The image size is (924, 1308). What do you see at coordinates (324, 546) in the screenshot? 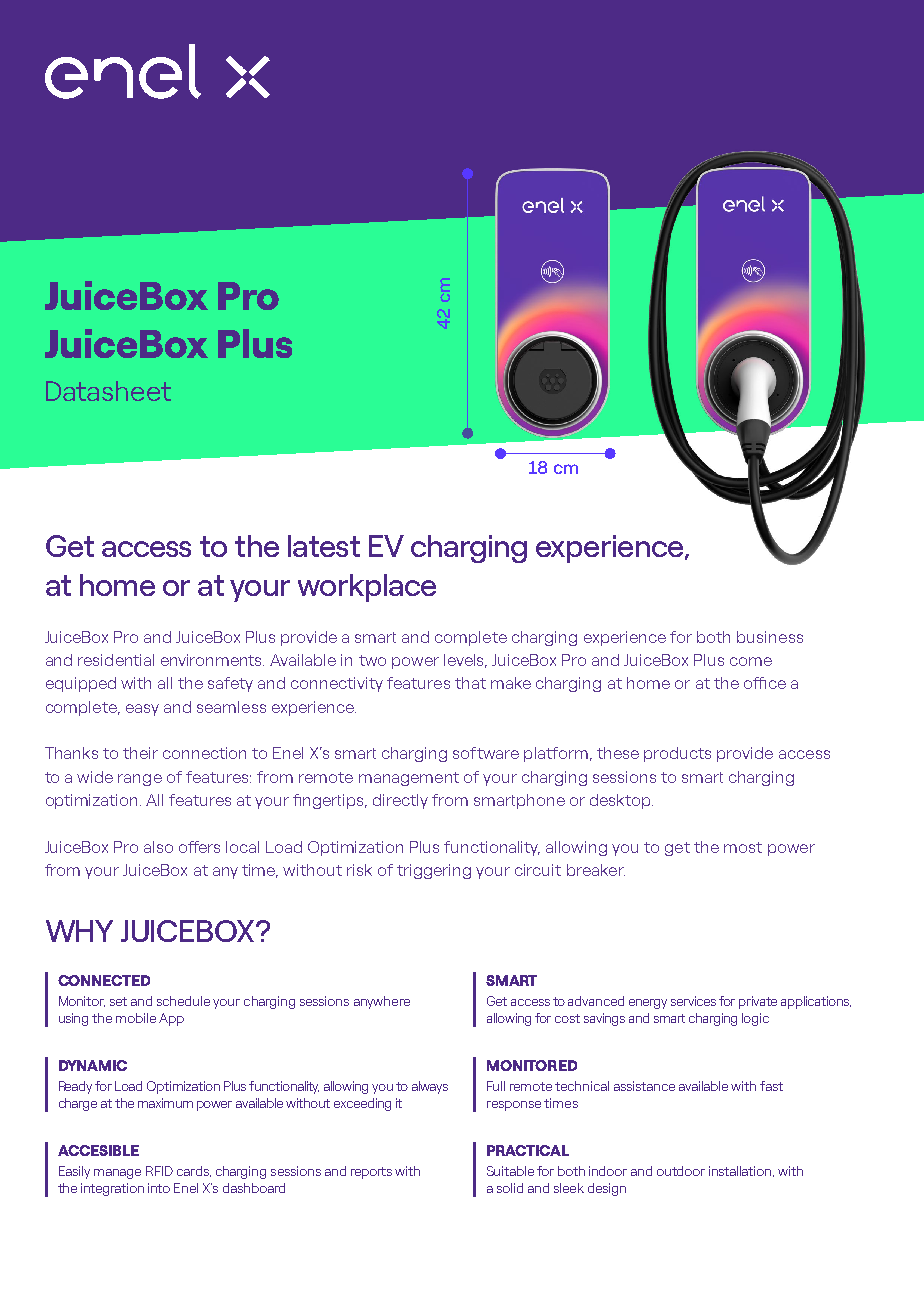
I see `latest` at bounding box center [324, 546].
